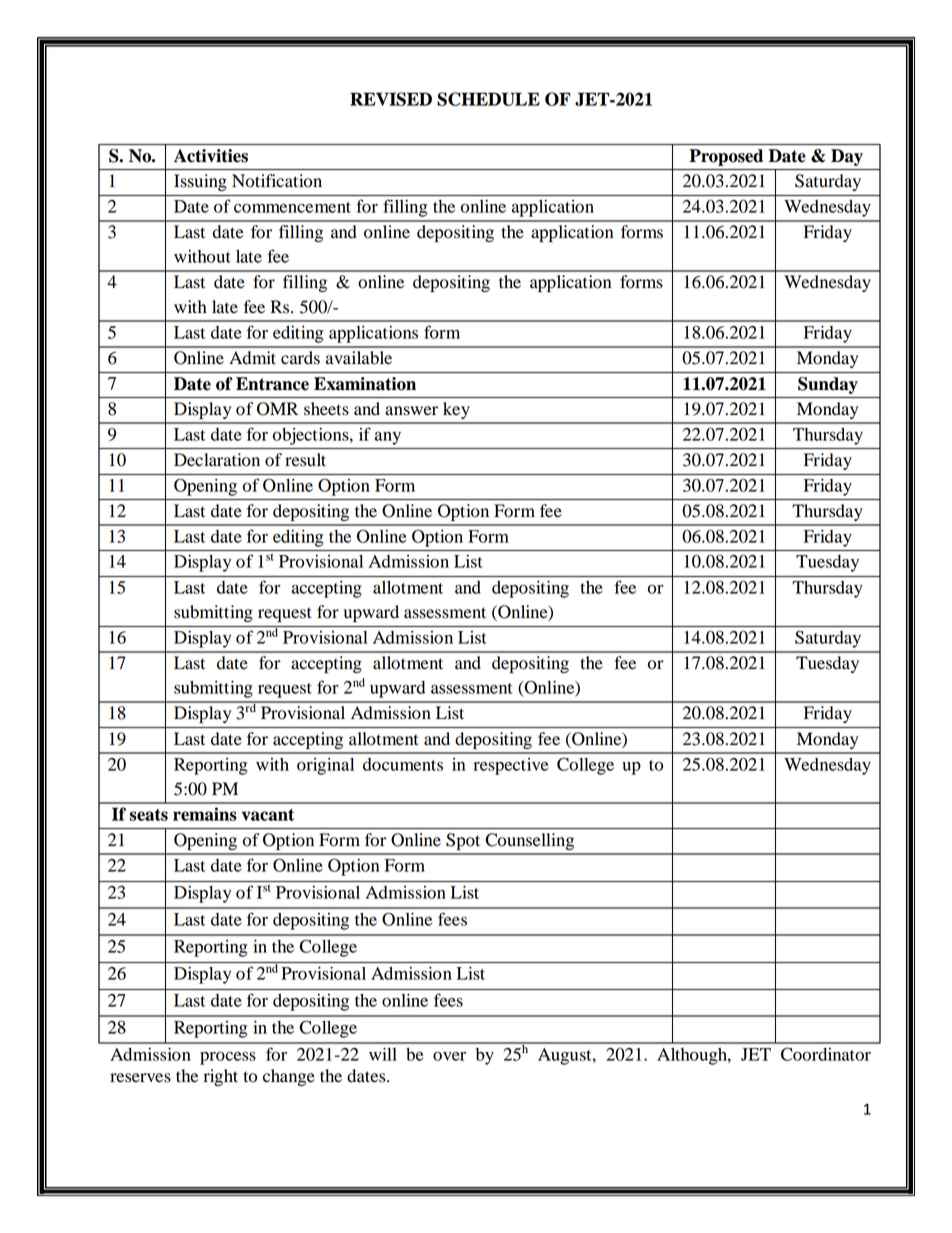 This screenshot has width=952, height=1233. I want to click on Proposed, so click(726, 157).
